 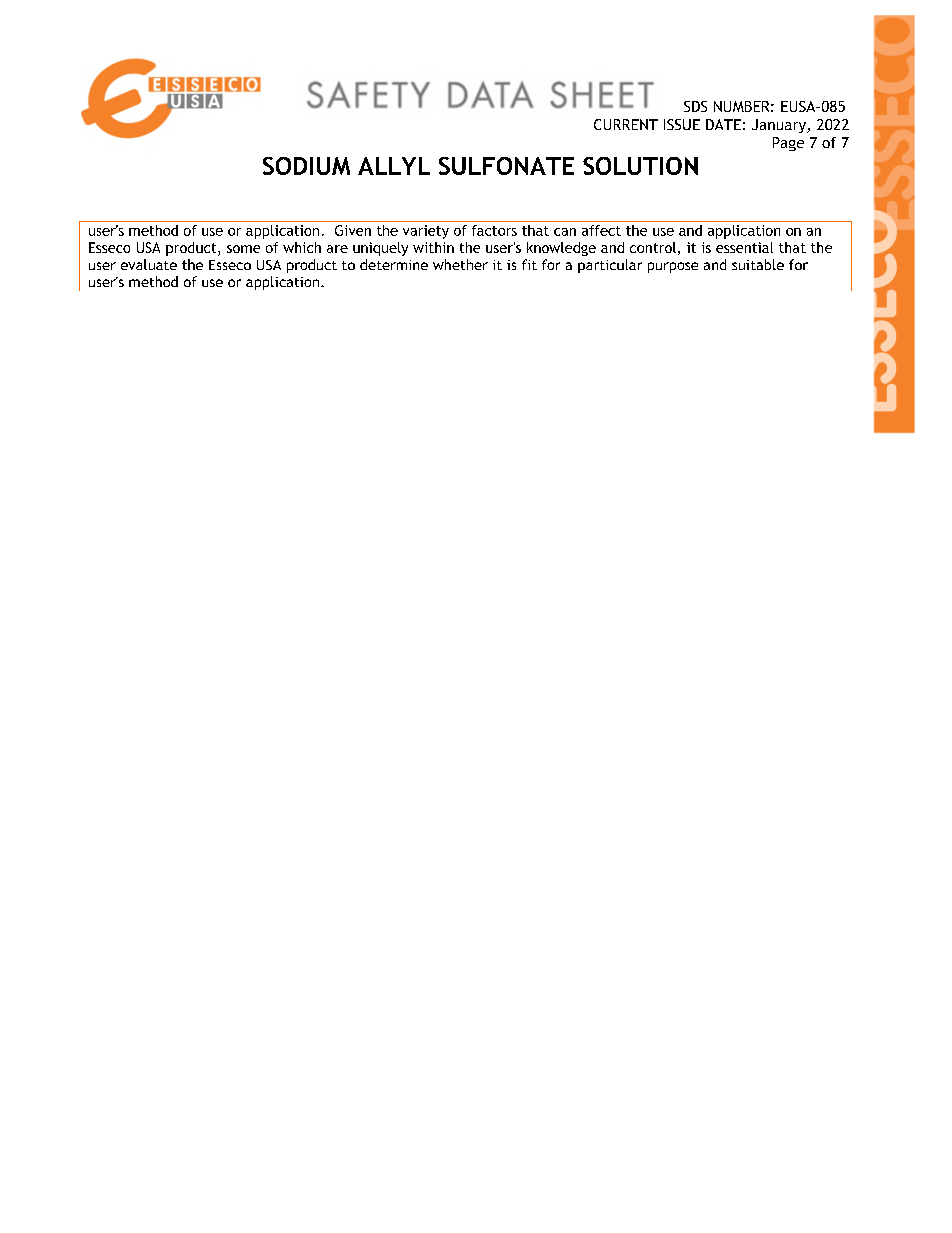 What do you see at coordinates (626, 124) in the page?
I see `CURRENT` at bounding box center [626, 124].
